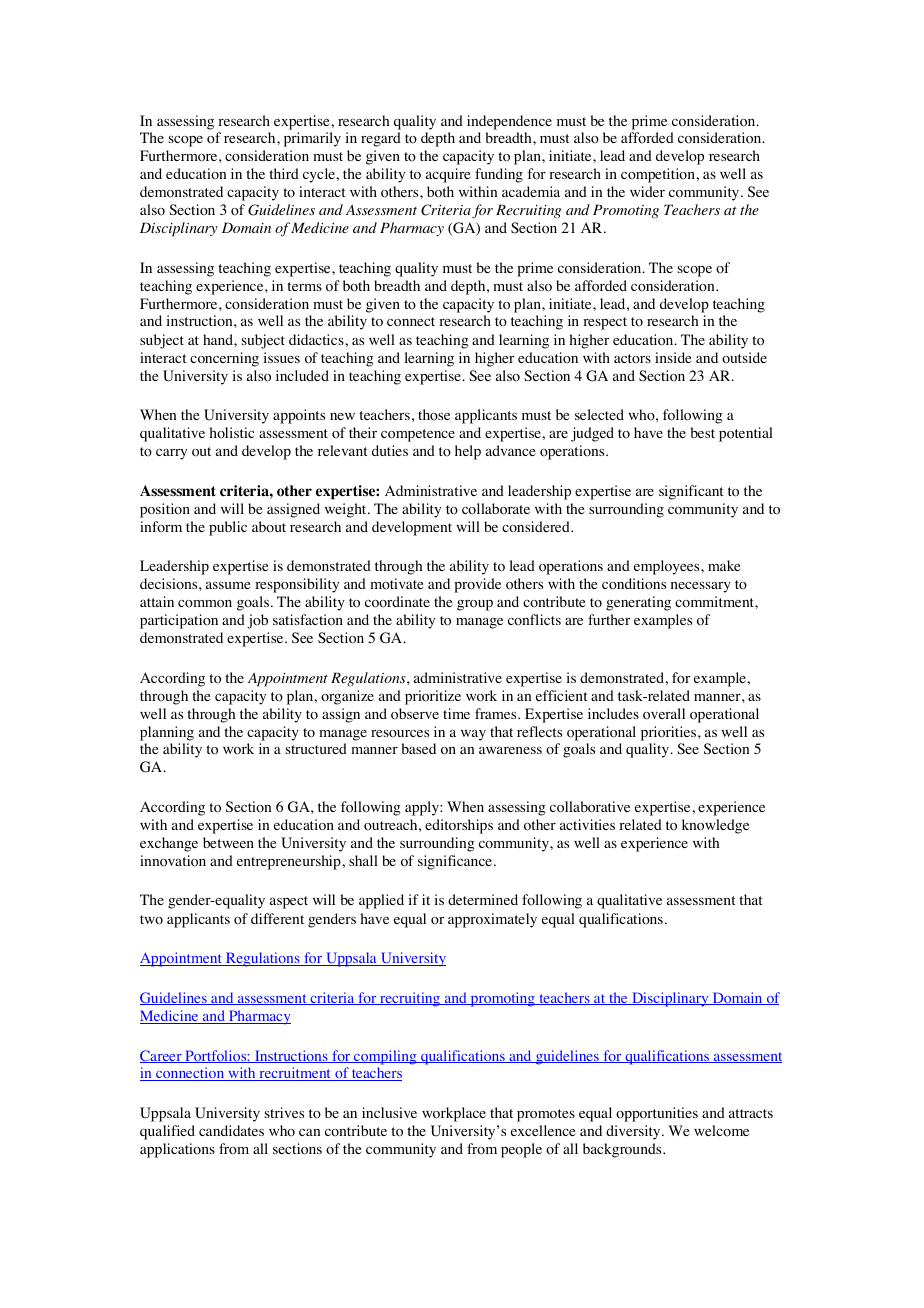 The height and width of the page is (1308, 924). What do you see at coordinates (715, 602) in the page?
I see `commitment` at bounding box center [715, 602].
